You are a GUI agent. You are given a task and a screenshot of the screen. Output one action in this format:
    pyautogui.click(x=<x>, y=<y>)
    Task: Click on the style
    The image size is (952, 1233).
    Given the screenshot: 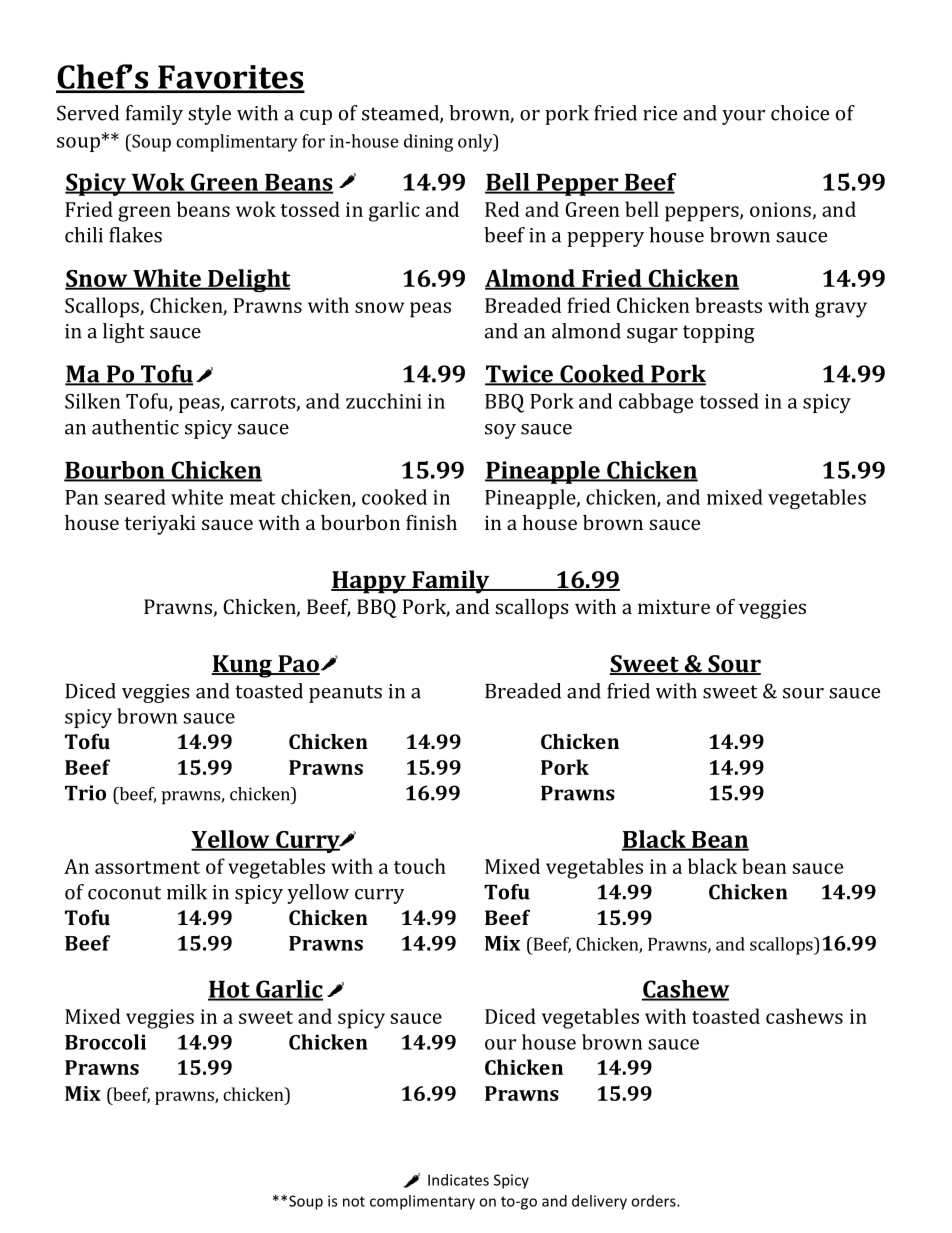 What is the action you would take?
    pyautogui.click(x=209, y=115)
